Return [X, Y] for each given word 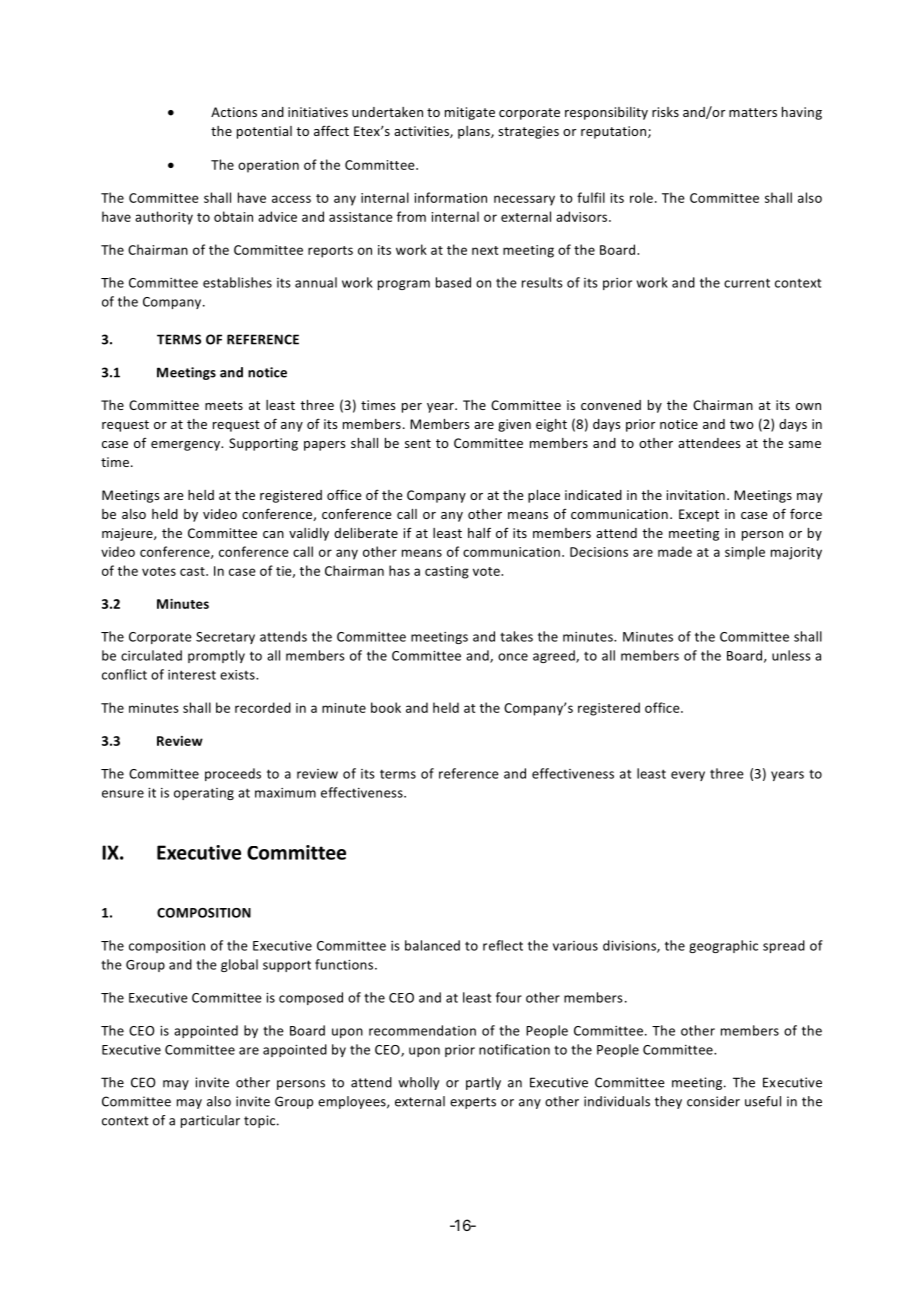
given [514, 425]
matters [753, 112]
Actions [234, 112]
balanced [432, 945]
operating [204, 794]
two [742, 424]
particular [210, 1121]
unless [791, 655]
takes [516, 636]
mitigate [470, 113]
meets [224, 405]
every [688, 776]
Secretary [225, 638]
